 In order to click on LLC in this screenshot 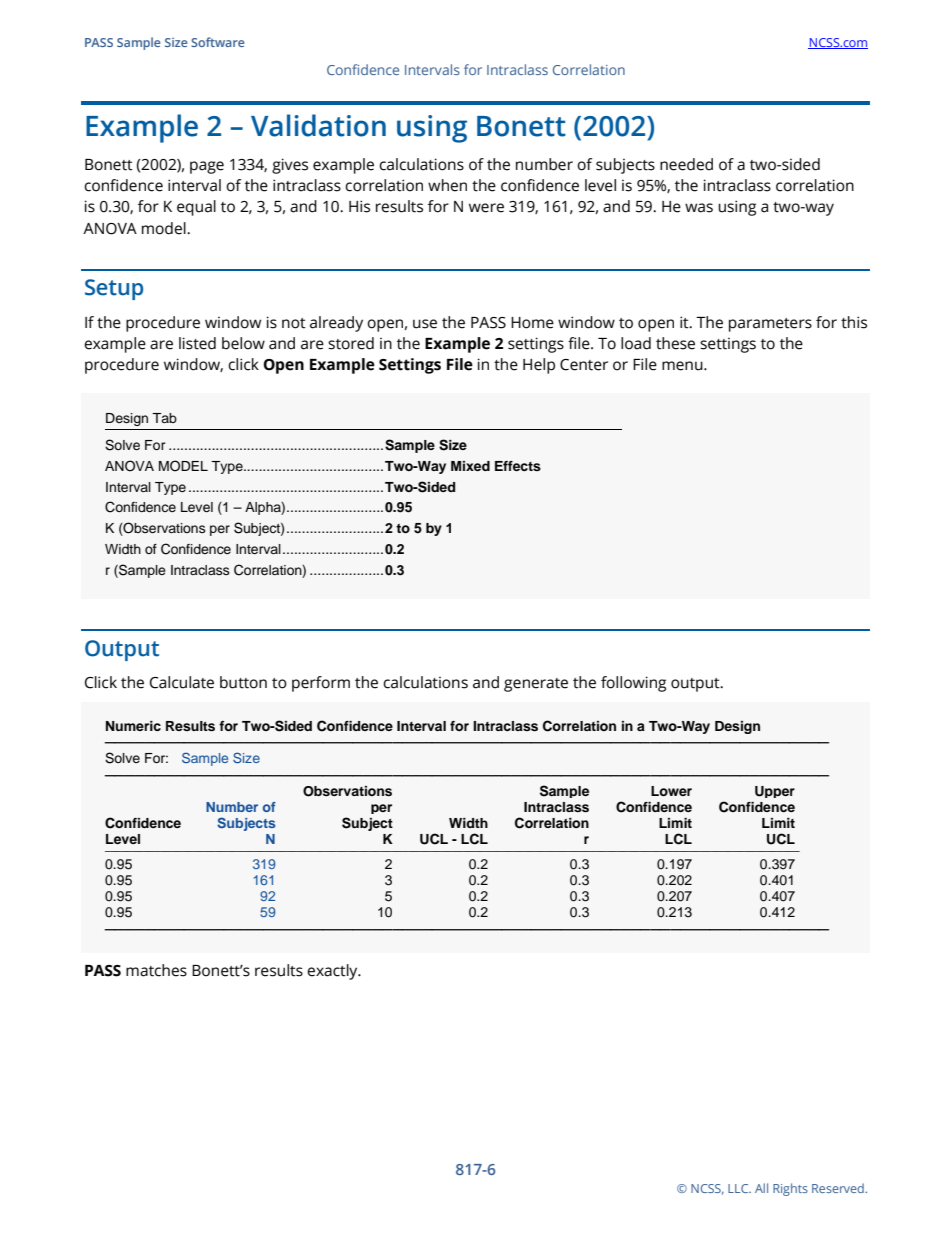, I will do `click(739, 1188)`.
